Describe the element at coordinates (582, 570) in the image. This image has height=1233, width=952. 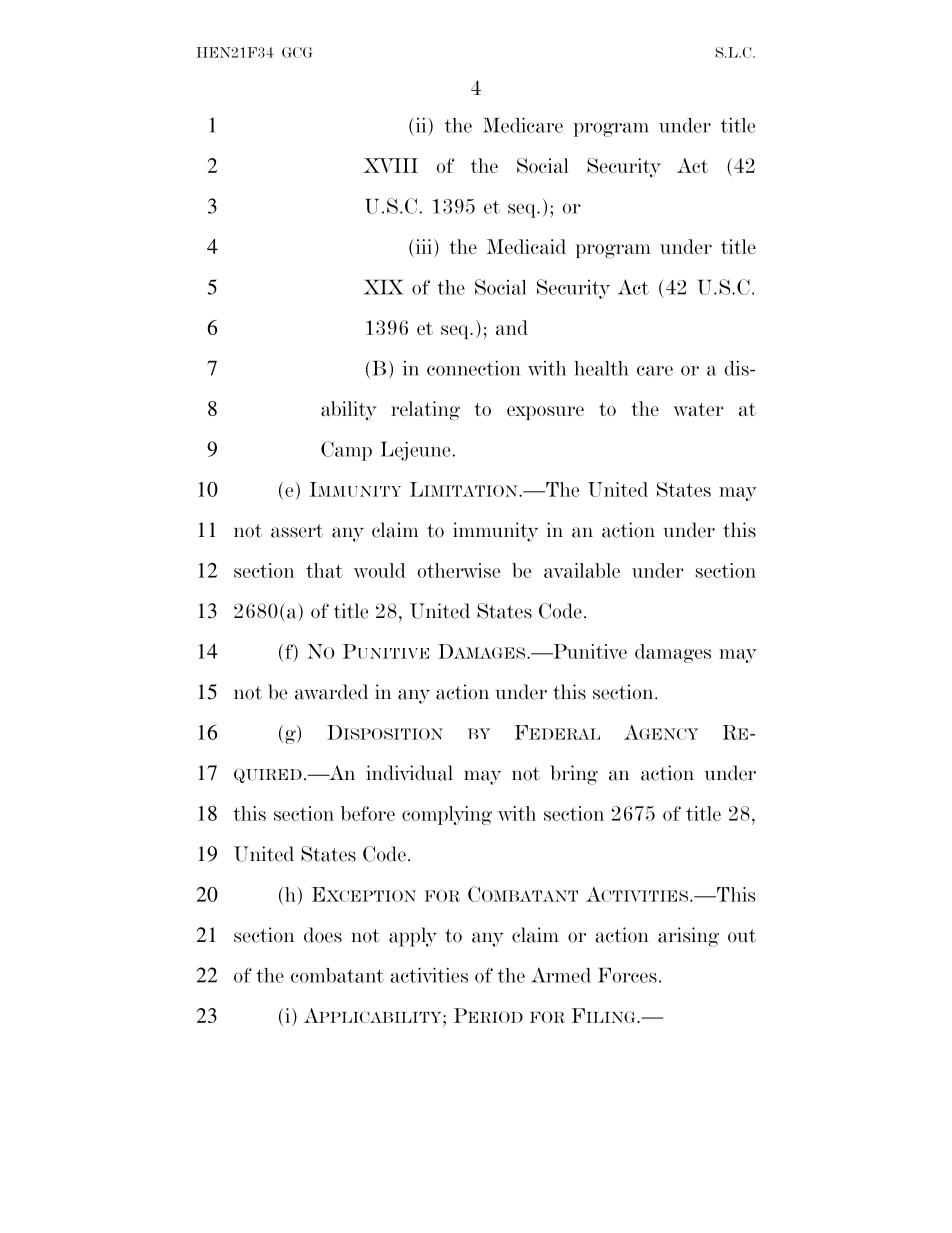
I see `available` at that location.
